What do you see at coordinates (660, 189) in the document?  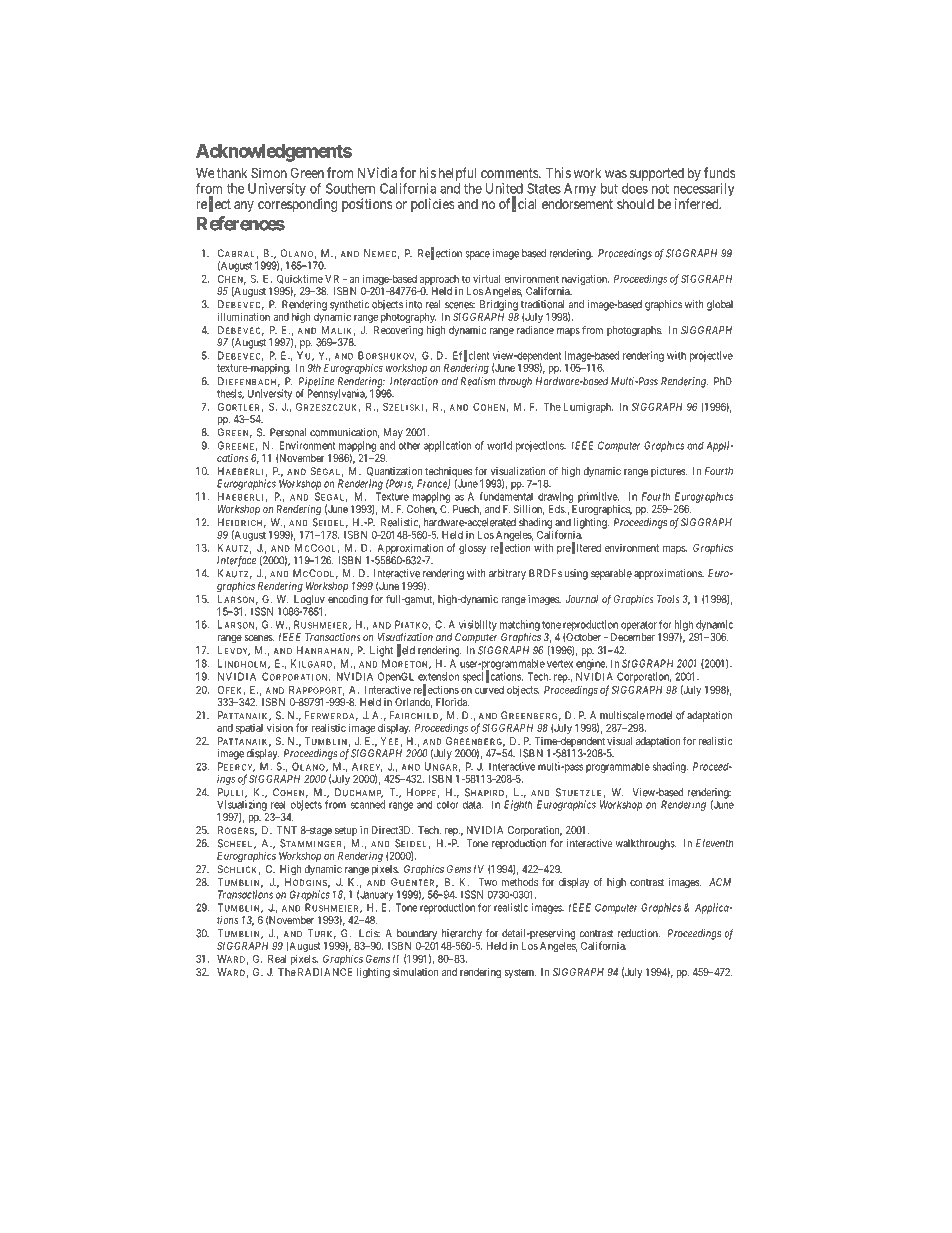 I see `not` at bounding box center [660, 189].
